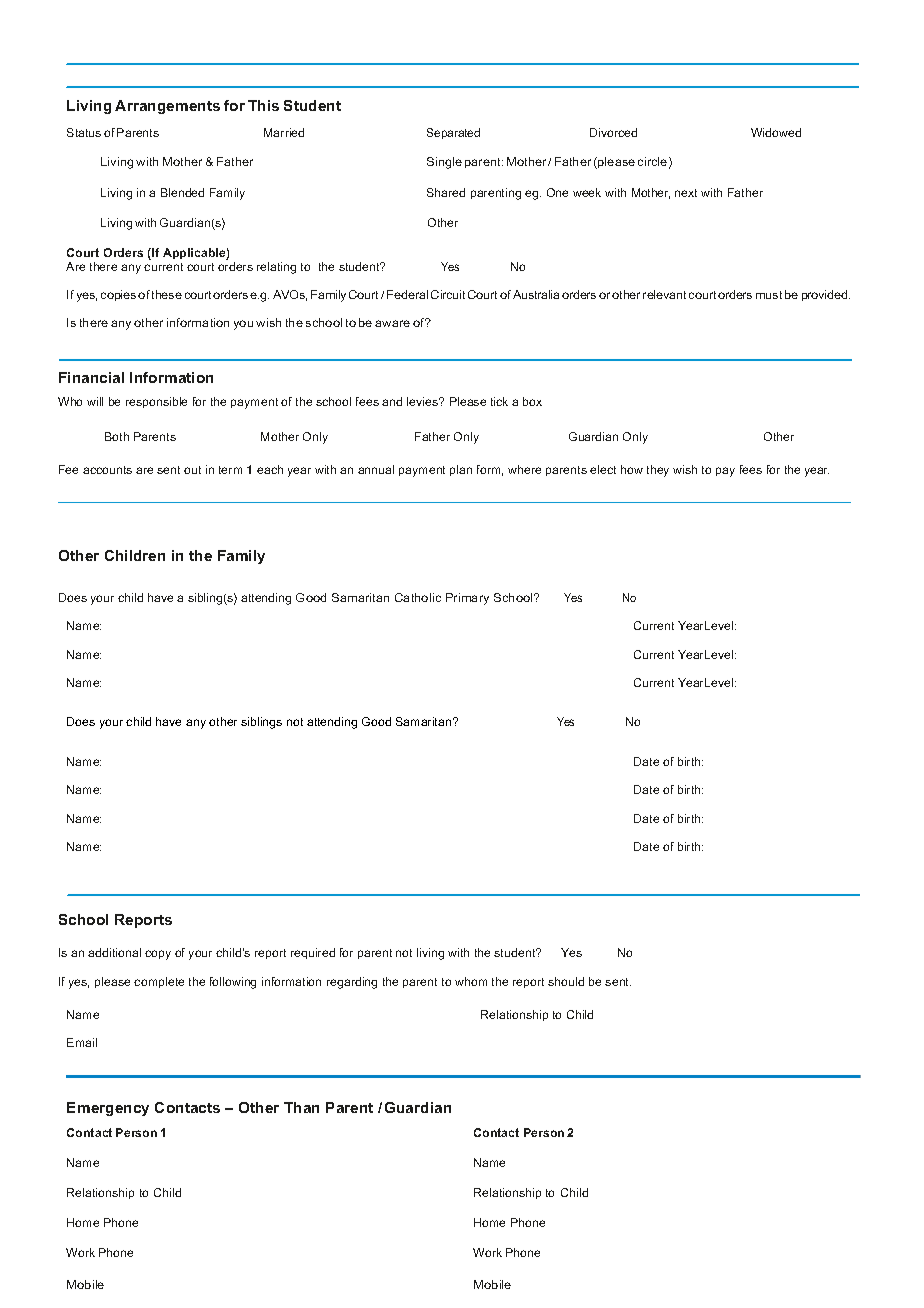  Describe the element at coordinates (467, 599) in the document. I see `Primary` at that location.
